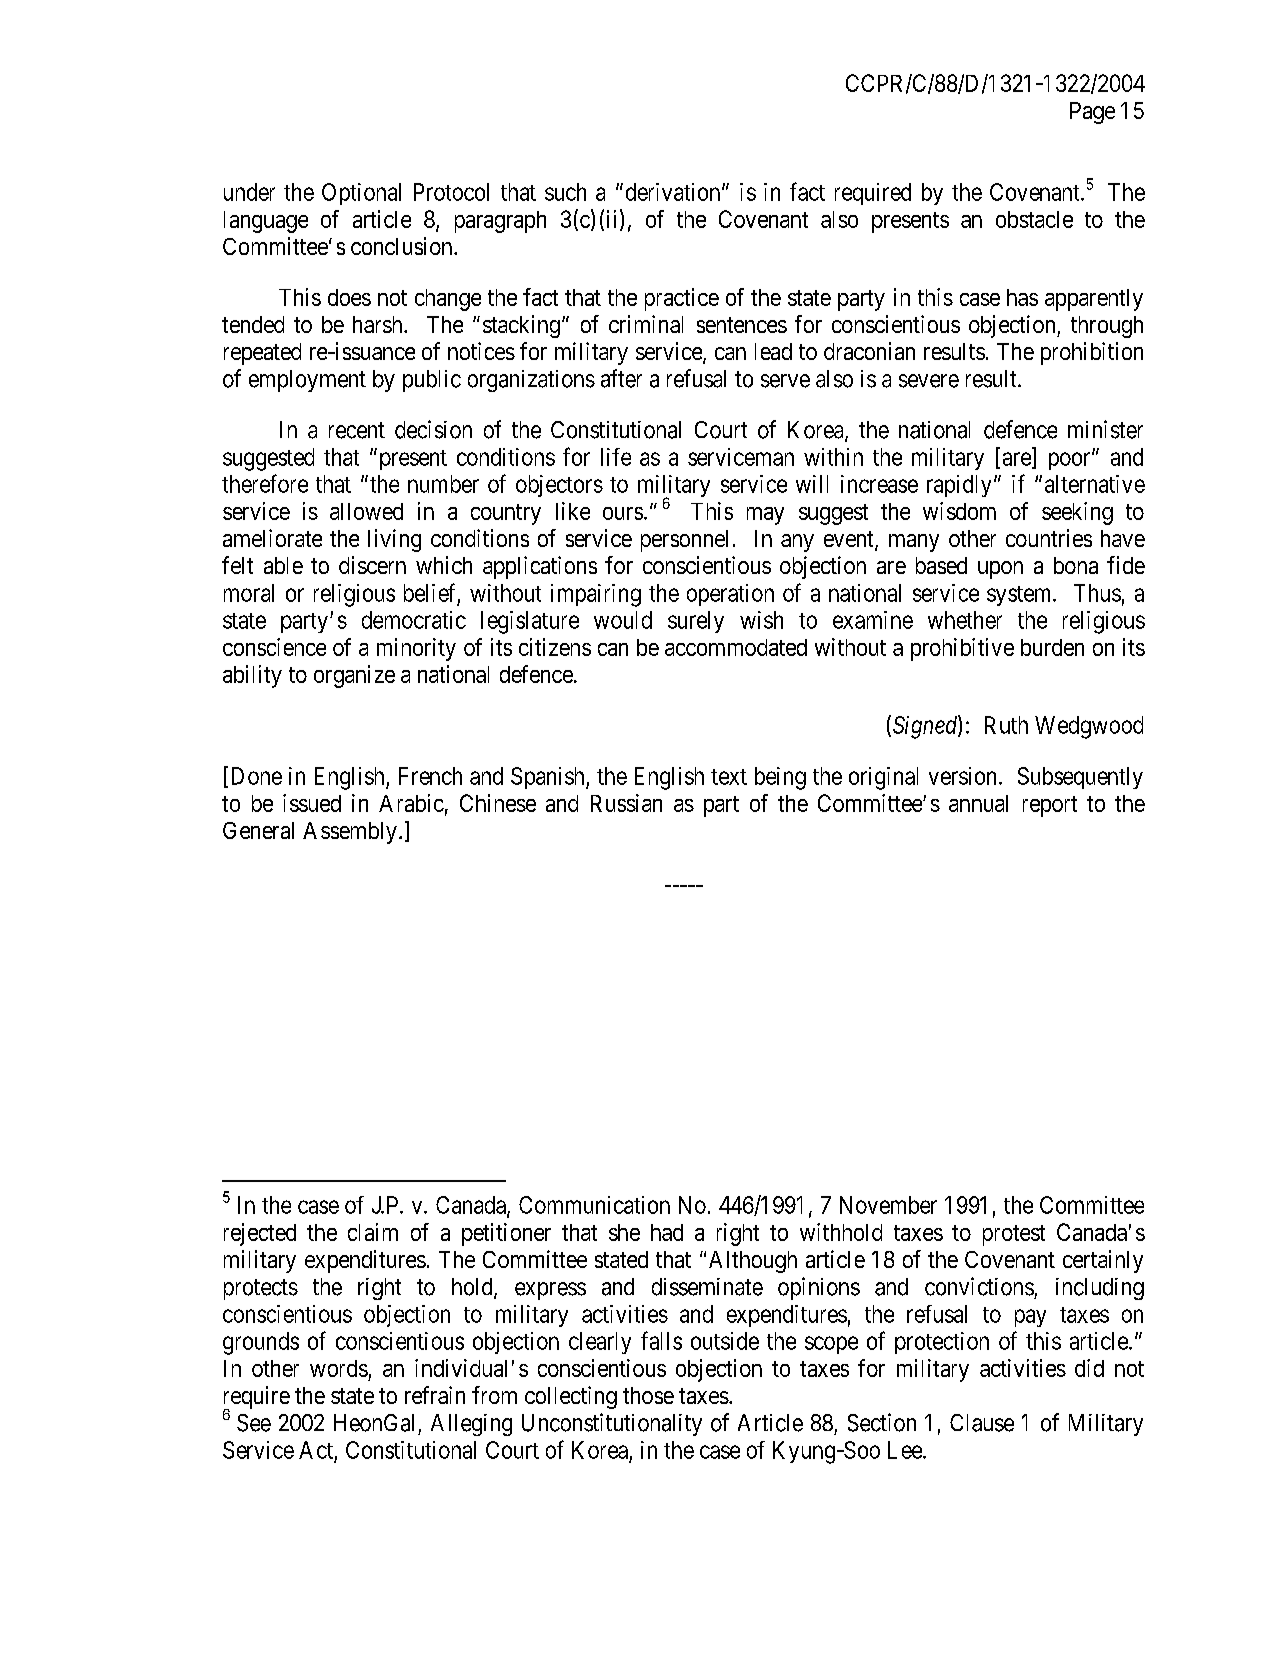  What do you see at coordinates (312, 803) in the screenshot?
I see `issued` at bounding box center [312, 803].
